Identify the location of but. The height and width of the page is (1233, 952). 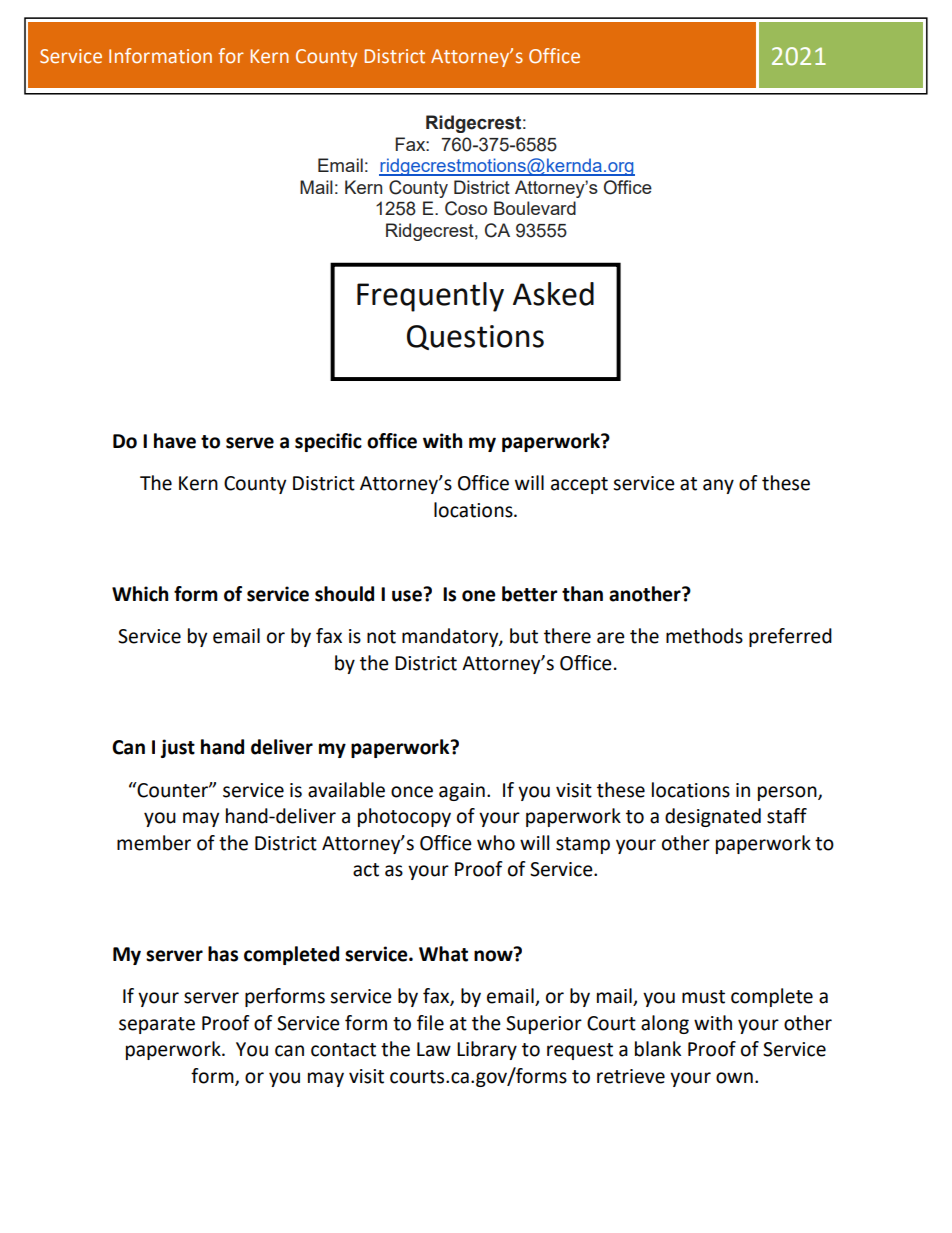
(524, 636).
